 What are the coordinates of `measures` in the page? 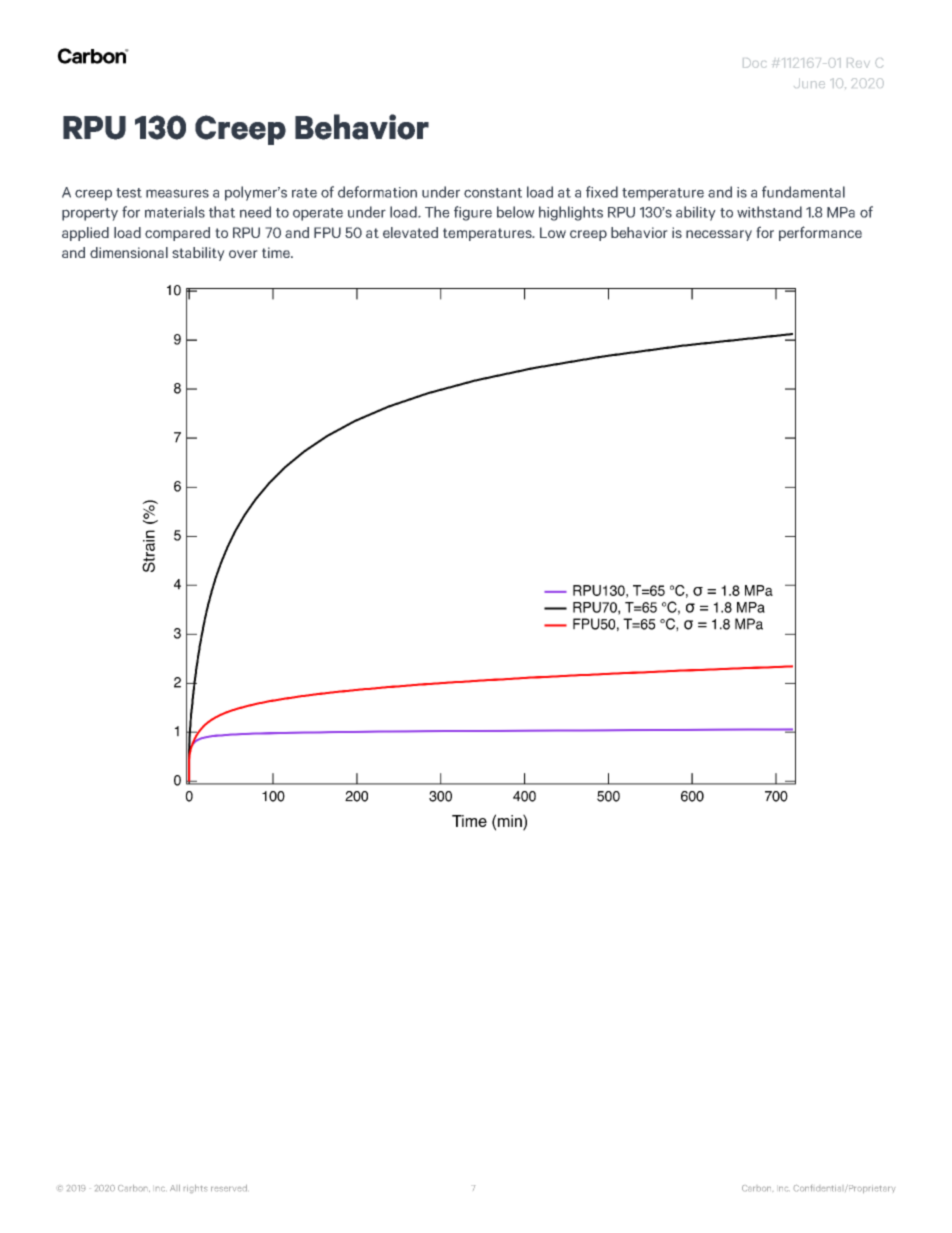 It's located at (177, 193).
